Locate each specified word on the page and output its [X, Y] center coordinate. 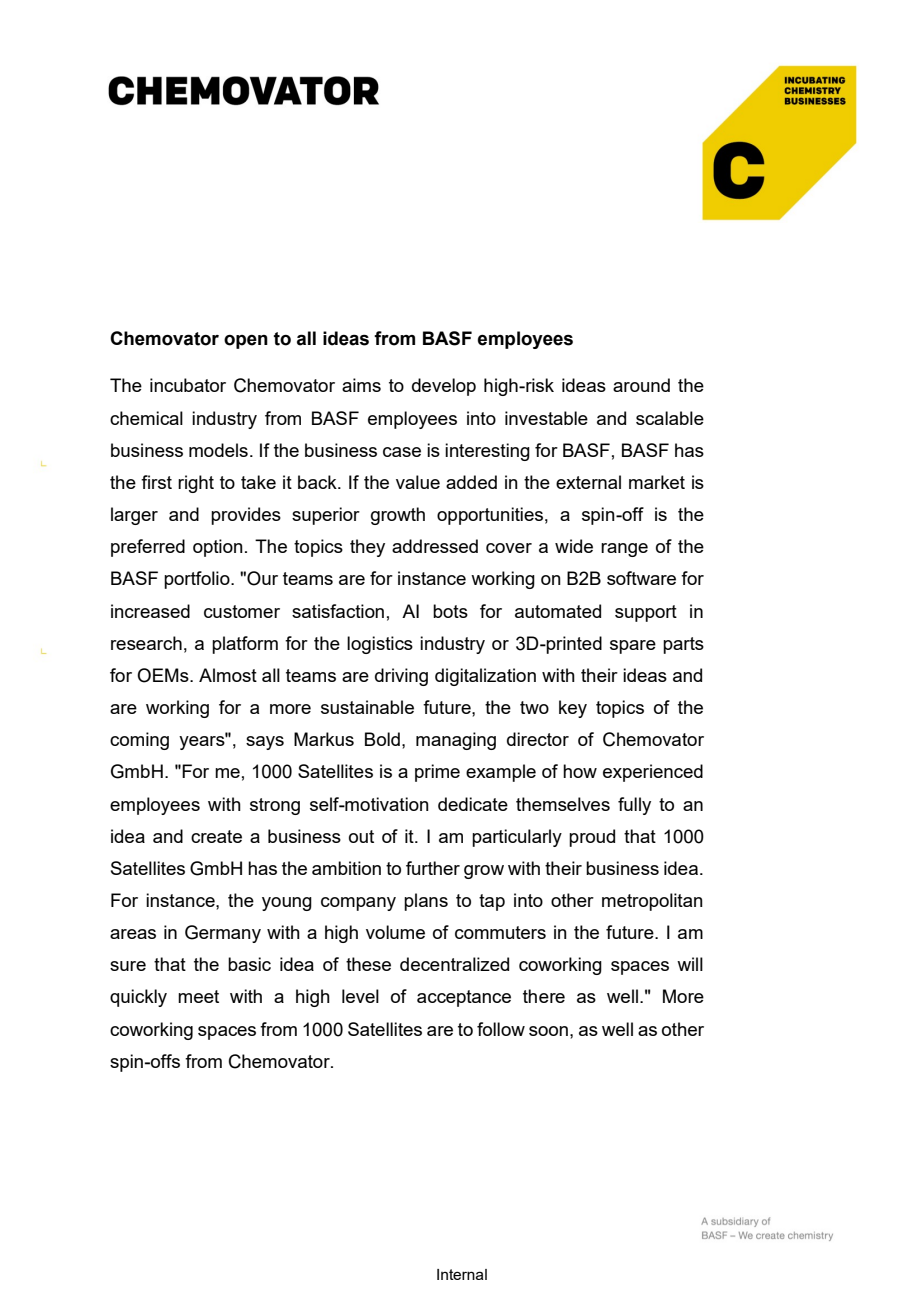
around [641, 385]
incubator [188, 385]
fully [634, 806]
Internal [462, 1274]
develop [444, 387]
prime [437, 773]
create [216, 836]
